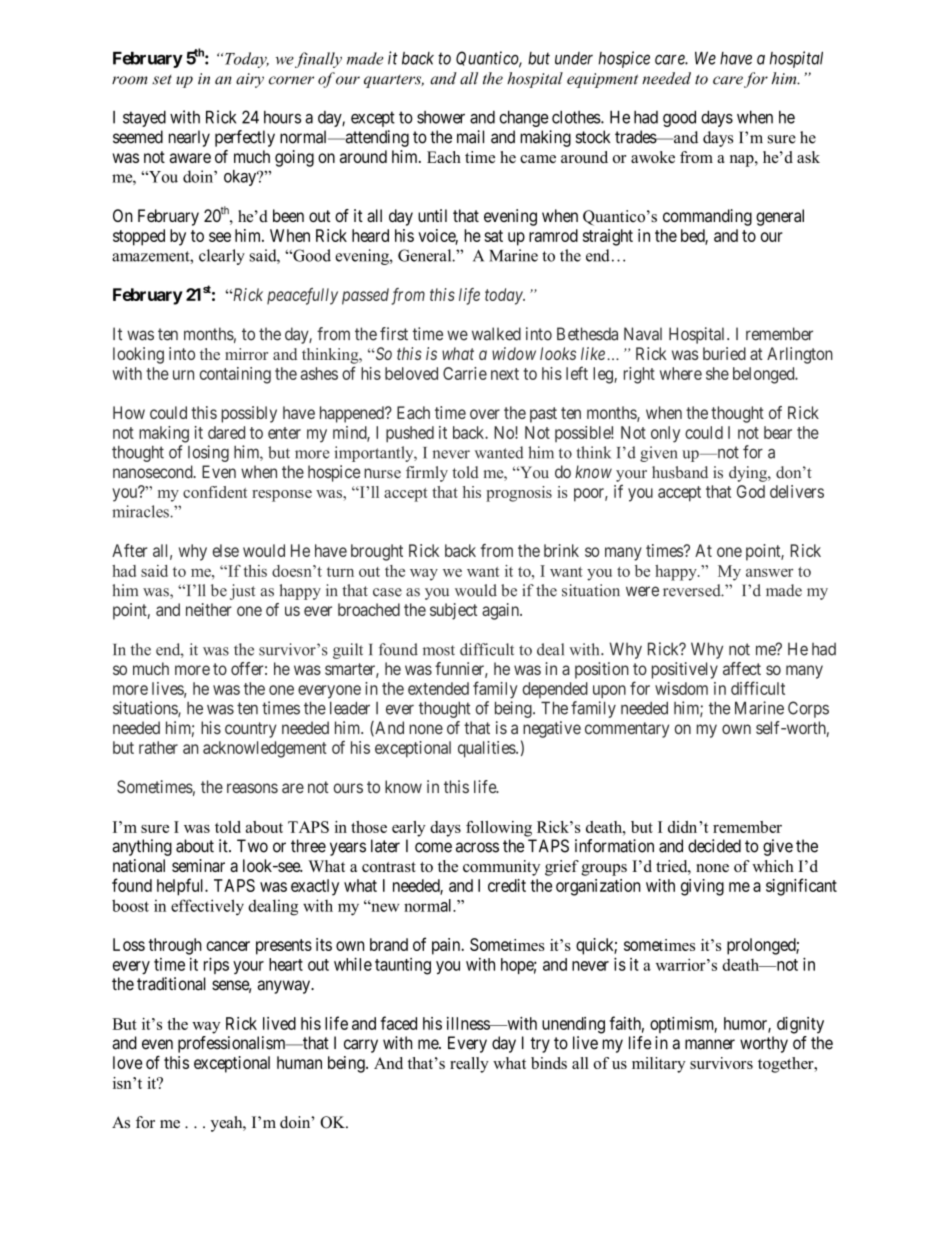  Describe the element at coordinates (441, 117) in the screenshot. I see `shower` at that location.
